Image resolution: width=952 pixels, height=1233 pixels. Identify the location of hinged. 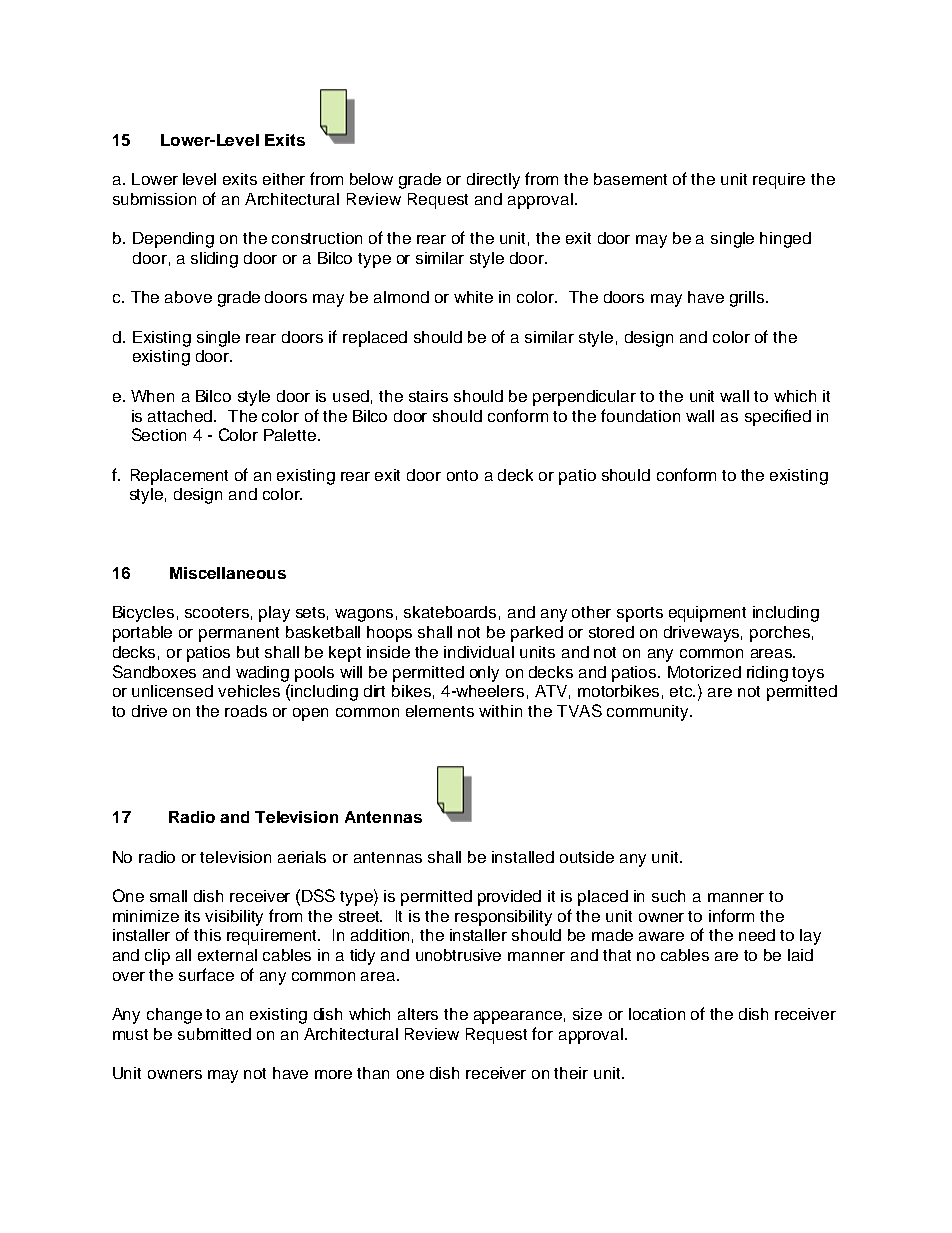
(785, 240).
